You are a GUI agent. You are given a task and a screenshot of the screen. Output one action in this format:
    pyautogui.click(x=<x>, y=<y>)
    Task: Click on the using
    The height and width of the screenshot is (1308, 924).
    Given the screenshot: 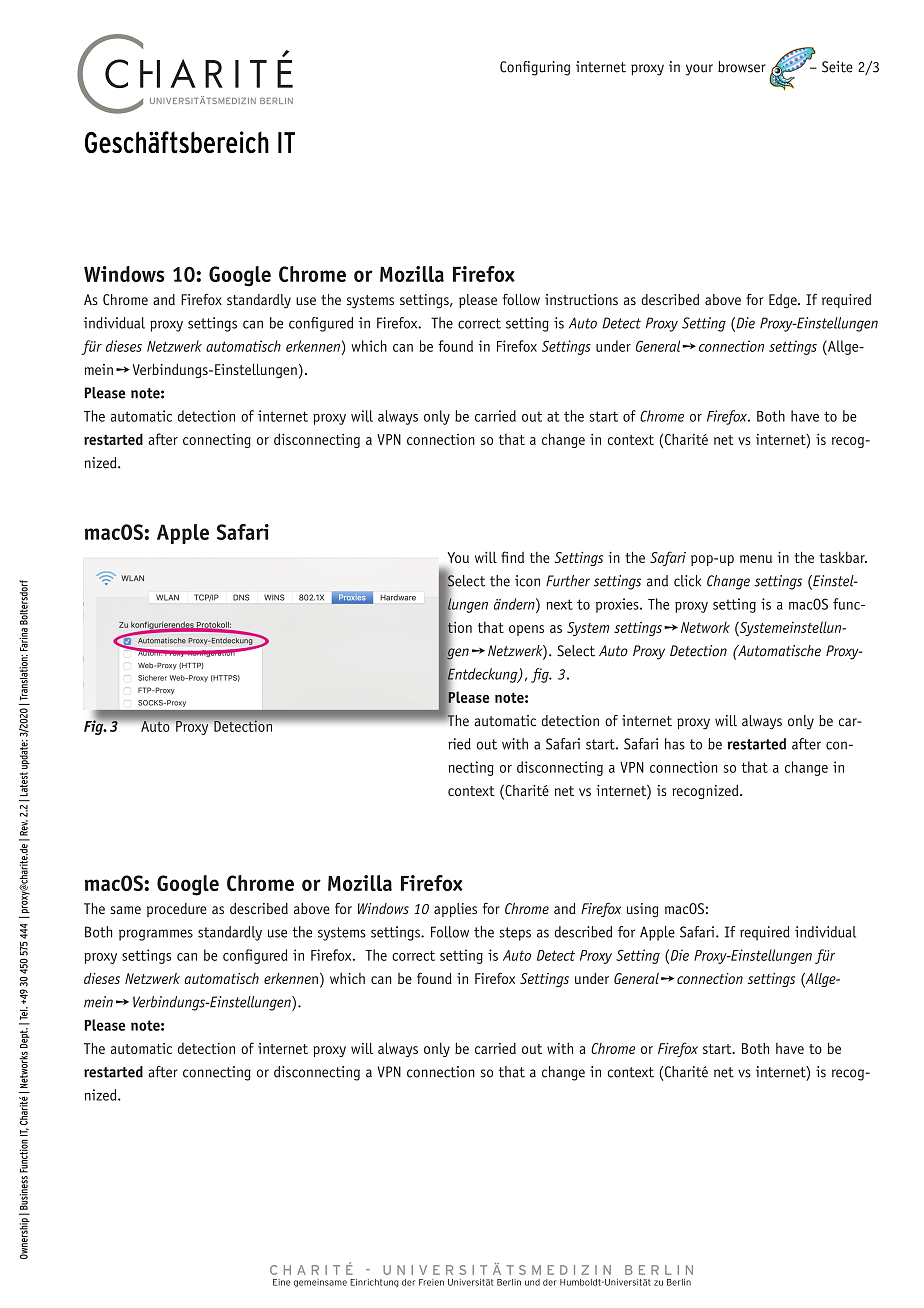 What is the action you would take?
    pyautogui.click(x=643, y=910)
